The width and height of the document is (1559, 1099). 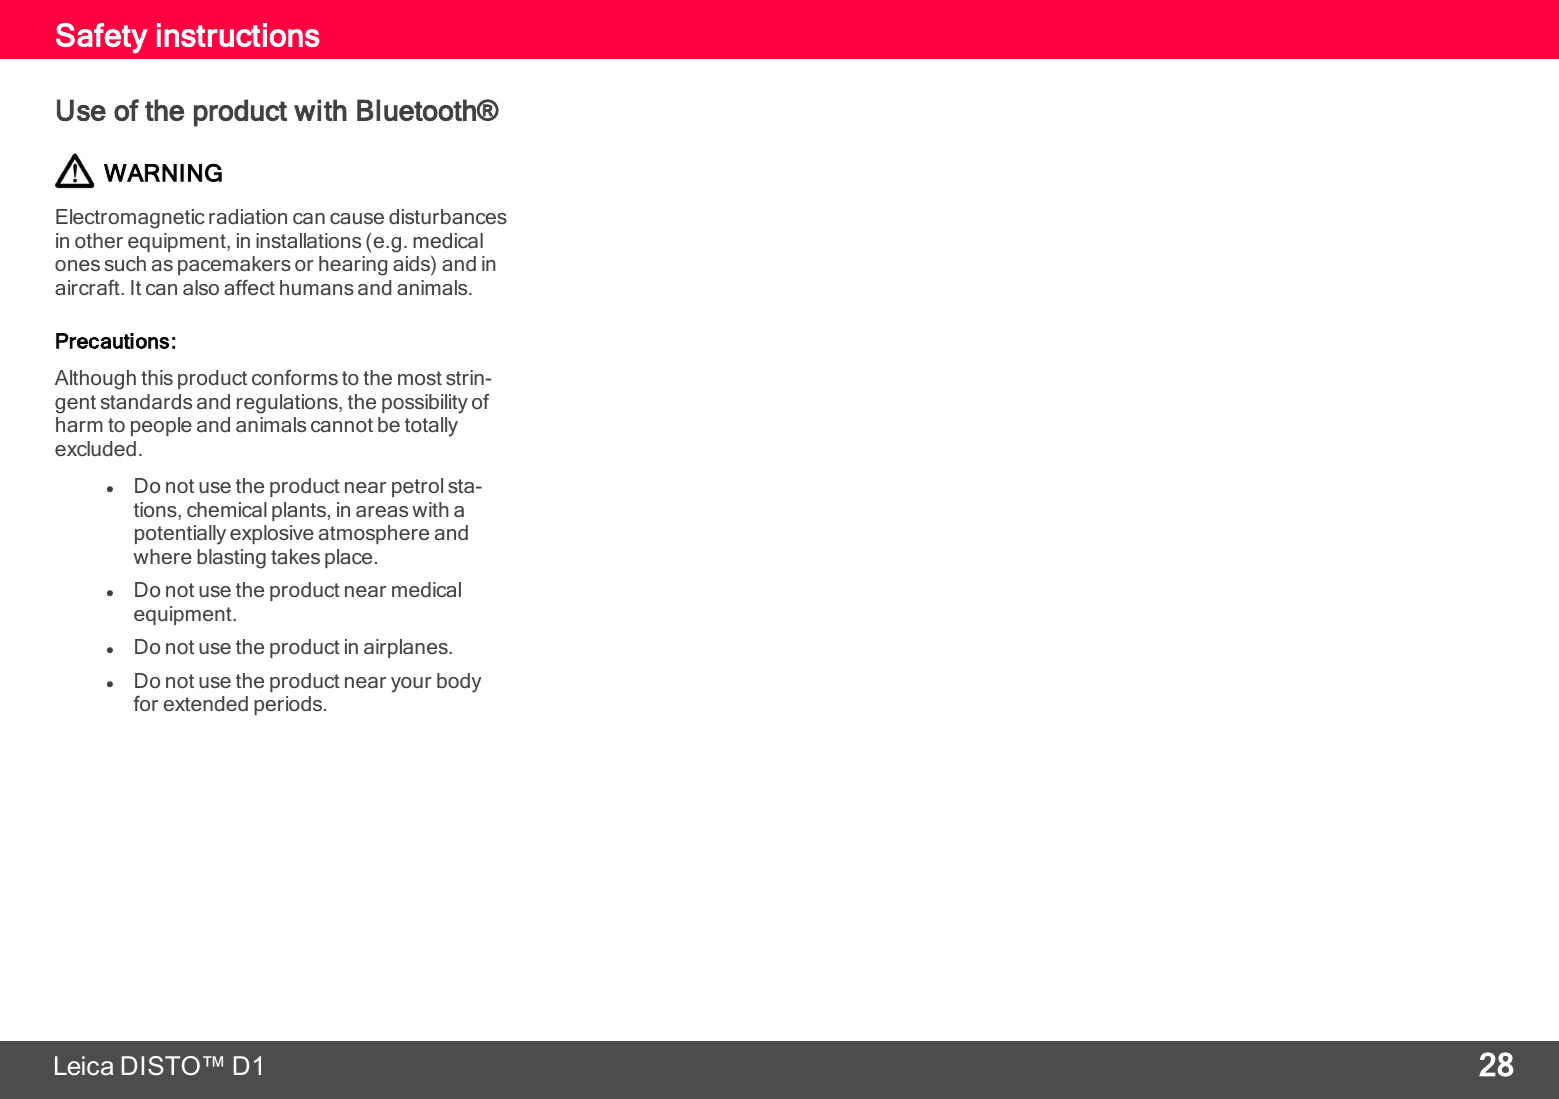 What do you see at coordinates (163, 556) in the document?
I see `where` at bounding box center [163, 556].
